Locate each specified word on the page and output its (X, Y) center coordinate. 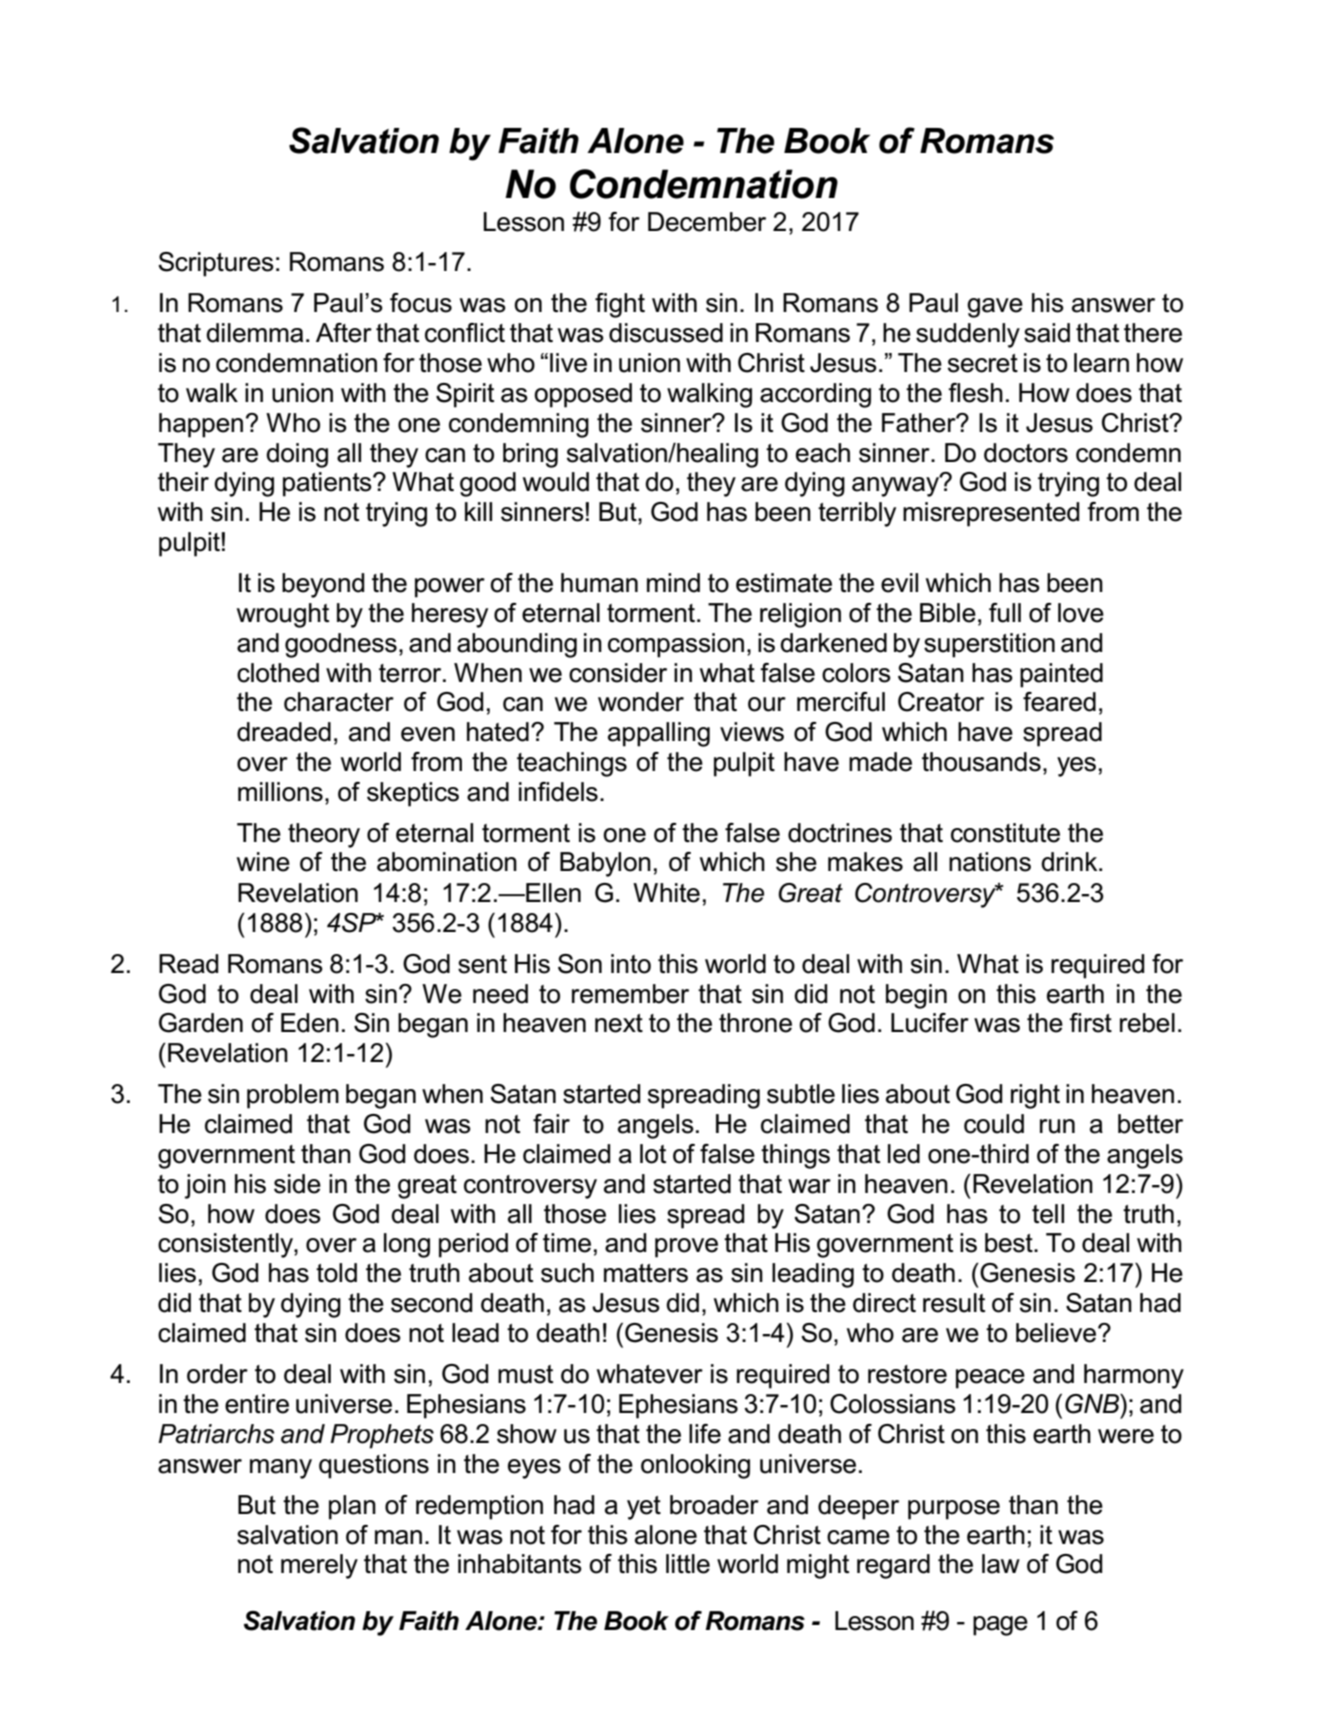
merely (319, 1566)
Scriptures (216, 264)
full (1005, 613)
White (666, 893)
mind (673, 583)
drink (1070, 862)
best (1010, 1243)
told (336, 1273)
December (707, 222)
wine (263, 862)
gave (995, 308)
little (688, 1564)
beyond (323, 585)
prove (686, 1248)
